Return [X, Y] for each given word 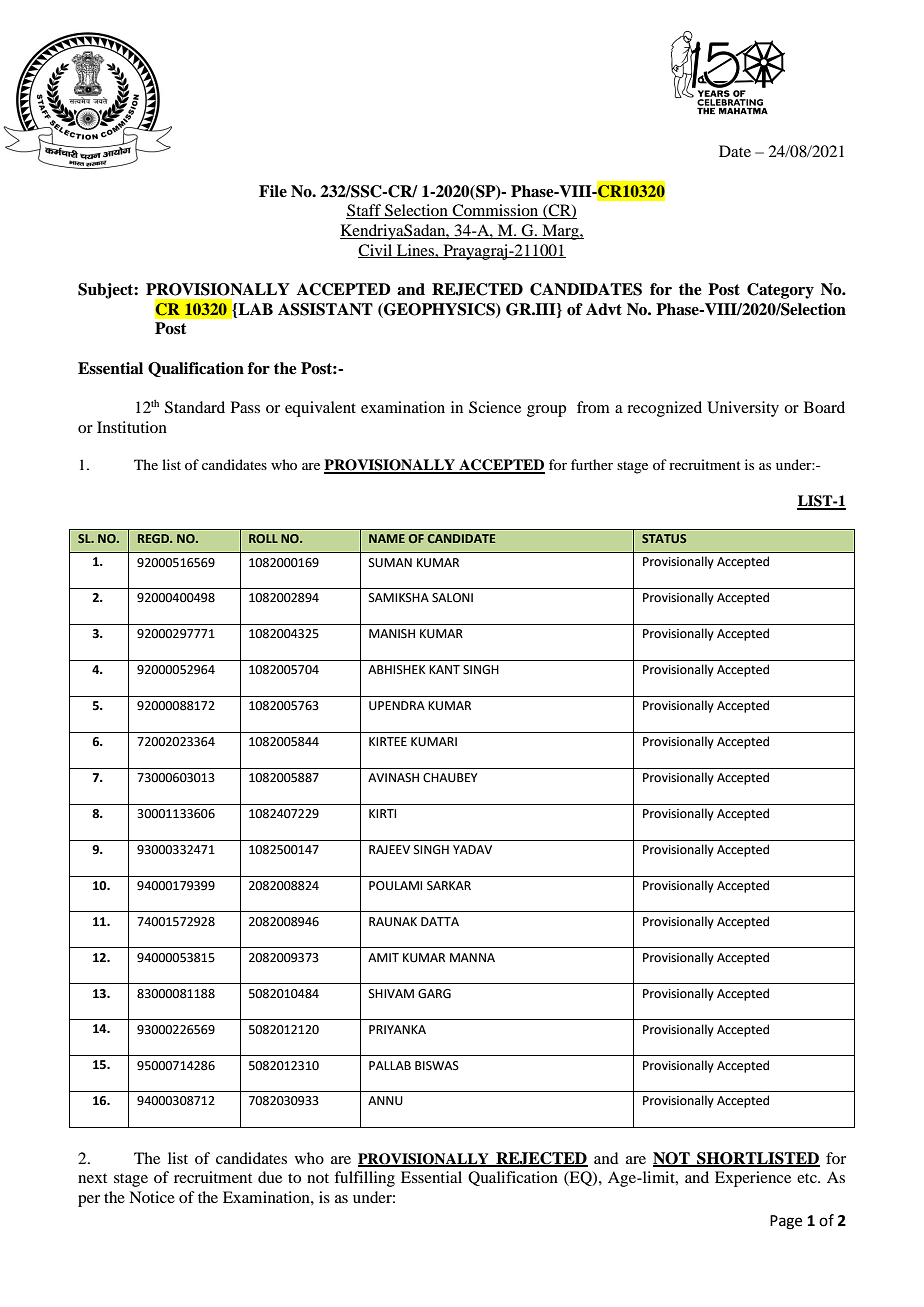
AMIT [383, 957]
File [273, 191]
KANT [444, 669]
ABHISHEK [397, 670]
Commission [495, 211]
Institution [132, 427]
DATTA [440, 921]
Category [780, 291]
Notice [152, 1197]
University [743, 409]
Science [495, 407]
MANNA [472, 957]
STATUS [664, 538]
